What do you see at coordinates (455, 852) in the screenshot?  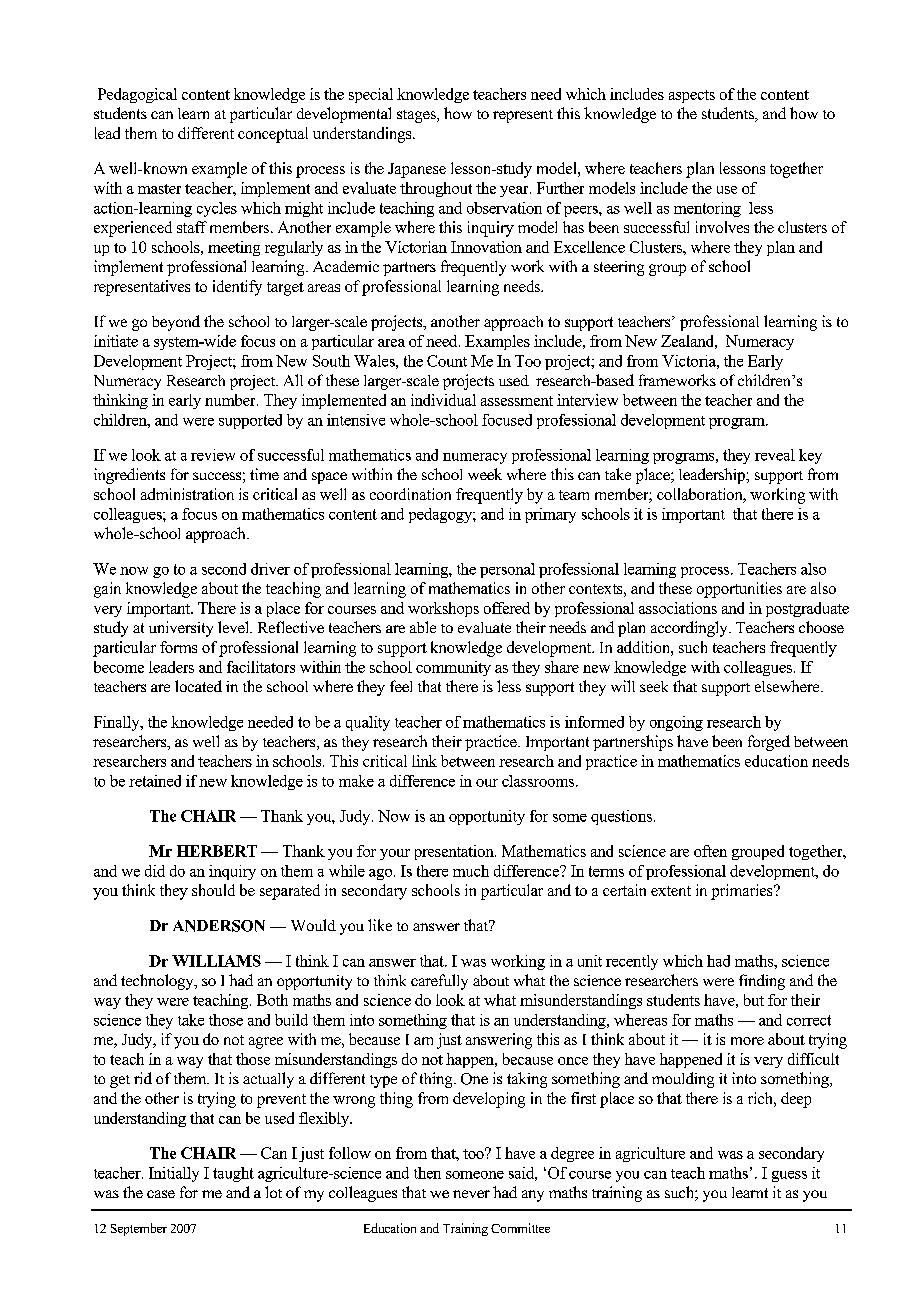 I see `presentation` at bounding box center [455, 852].
